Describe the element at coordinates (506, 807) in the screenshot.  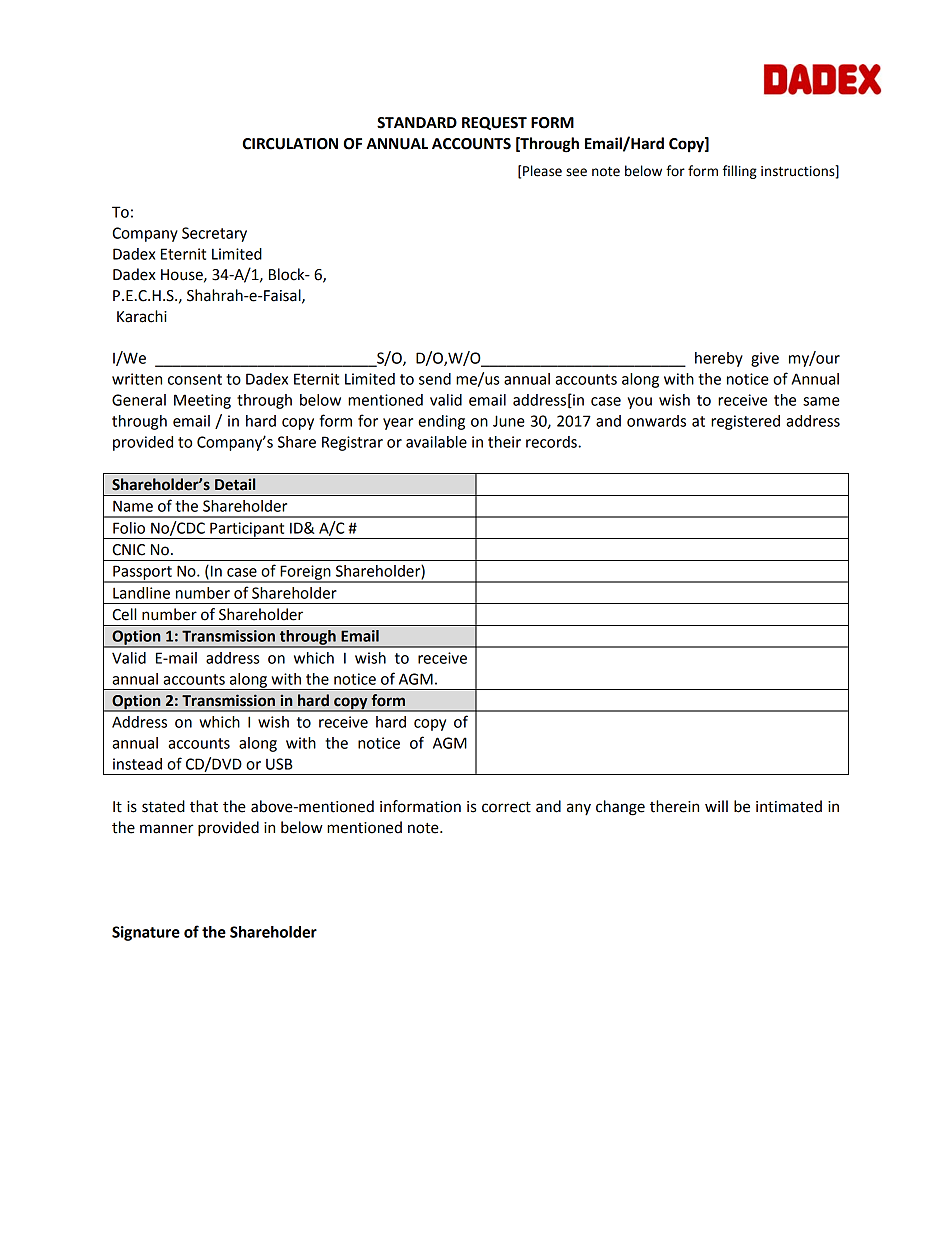
I see `correct` at that location.
